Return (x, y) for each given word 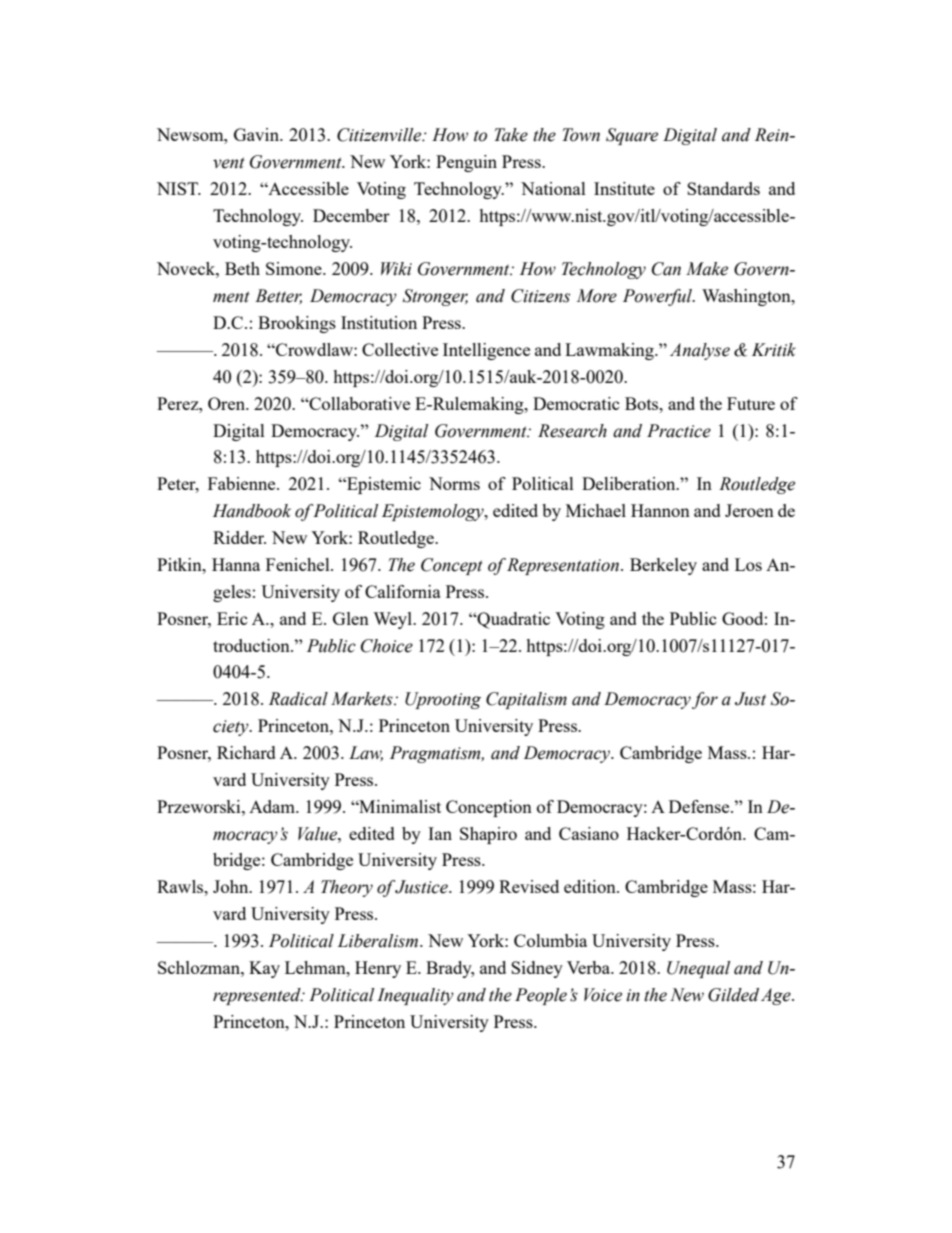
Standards (723, 188)
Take (511, 135)
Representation (563, 566)
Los (748, 564)
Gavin (258, 134)
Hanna (236, 564)
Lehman (316, 967)
